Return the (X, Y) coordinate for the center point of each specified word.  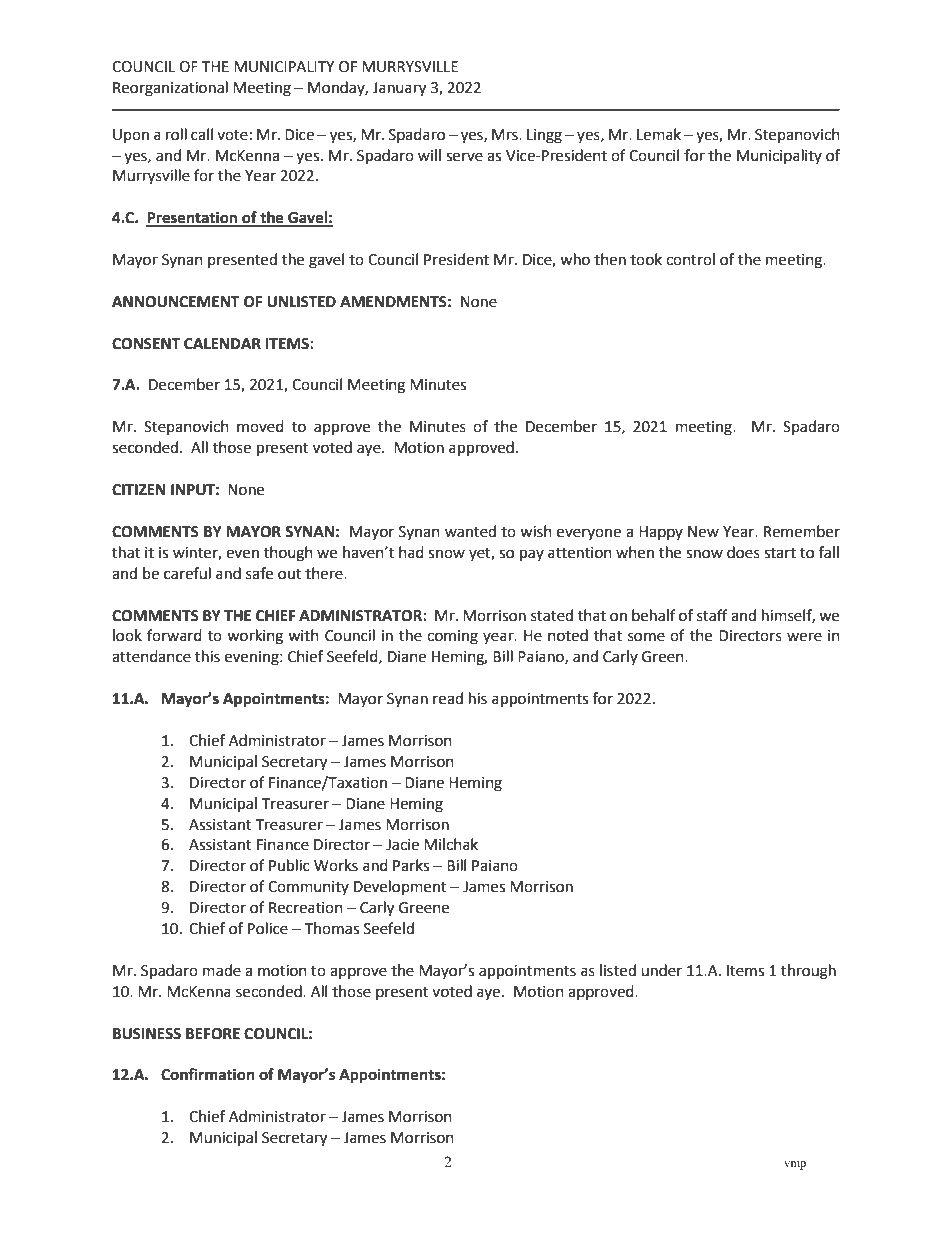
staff (712, 615)
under (661, 970)
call (202, 134)
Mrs (506, 135)
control (690, 259)
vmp (795, 1165)
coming (452, 637)
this (207, 656)
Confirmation (208, 1074)
